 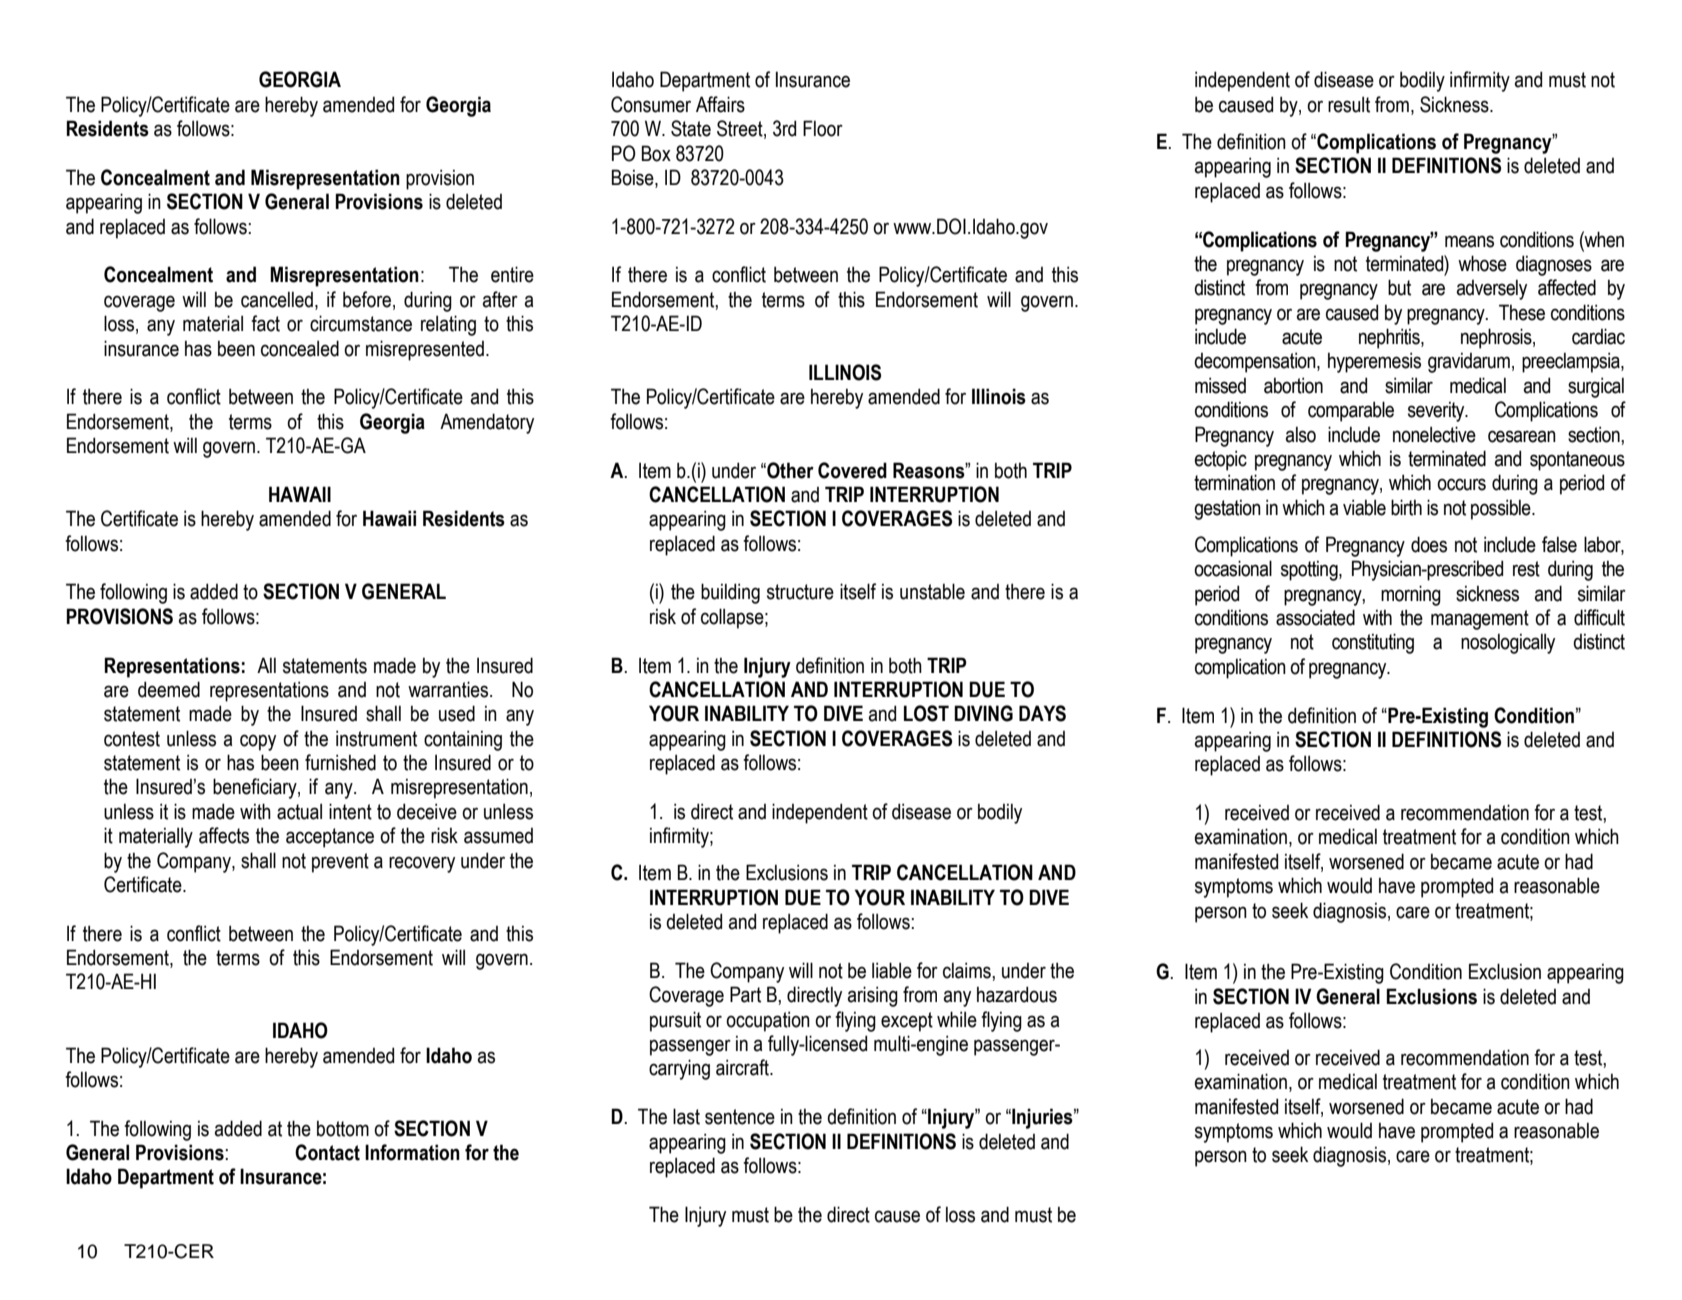 I want to click on Floor, so click(x=823, y=128).
